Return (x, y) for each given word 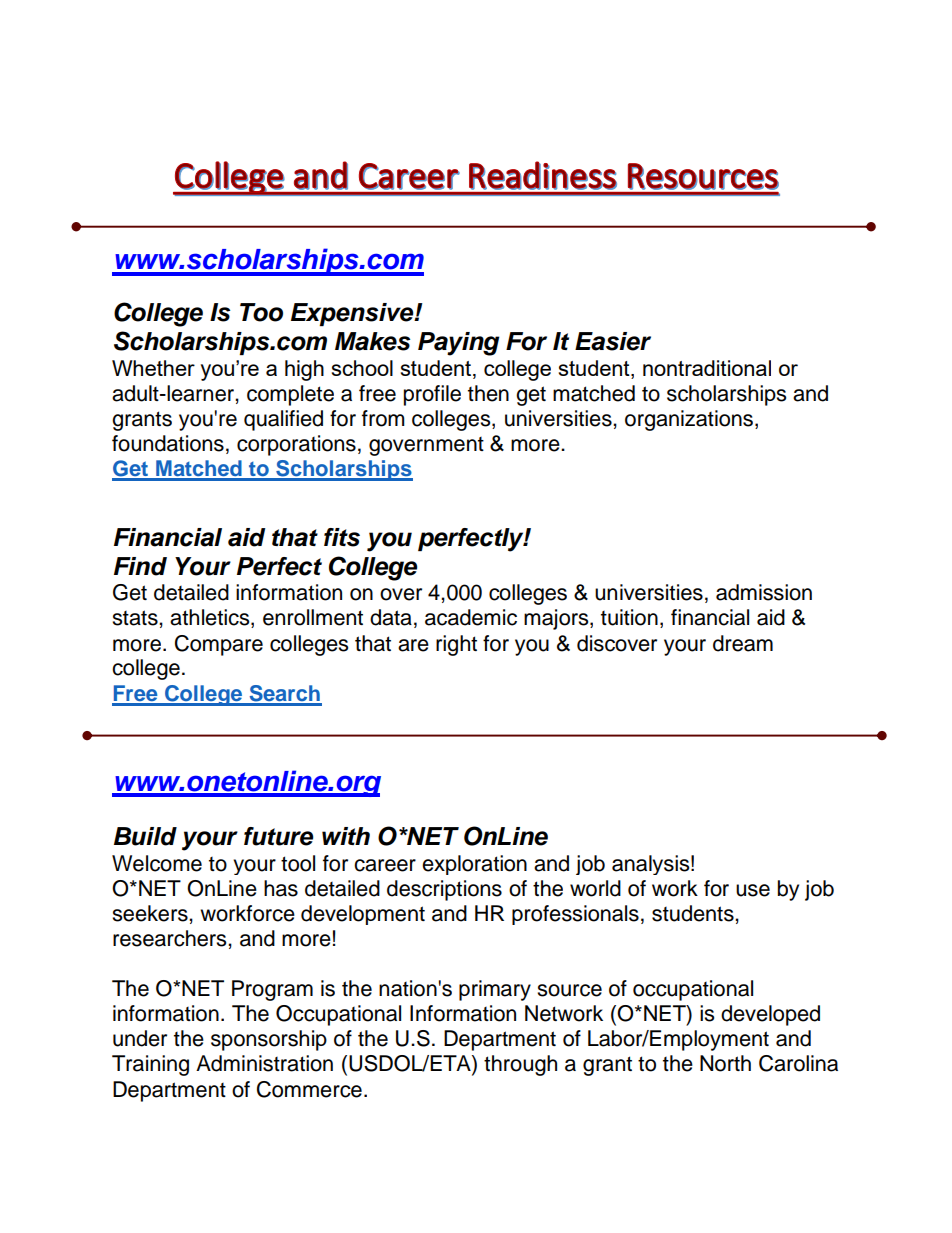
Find (140, 566)
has (281, 888)
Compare (219, 645)
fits (342, 537)
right (456, 645)
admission (764, 592)
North (725, 1063)
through (520, 1065)
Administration (264, 1063)
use (753, 890)
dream (743, 643)
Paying (459, 344)
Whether (153, 368)
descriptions (444, 890)
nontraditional (707, 368)
